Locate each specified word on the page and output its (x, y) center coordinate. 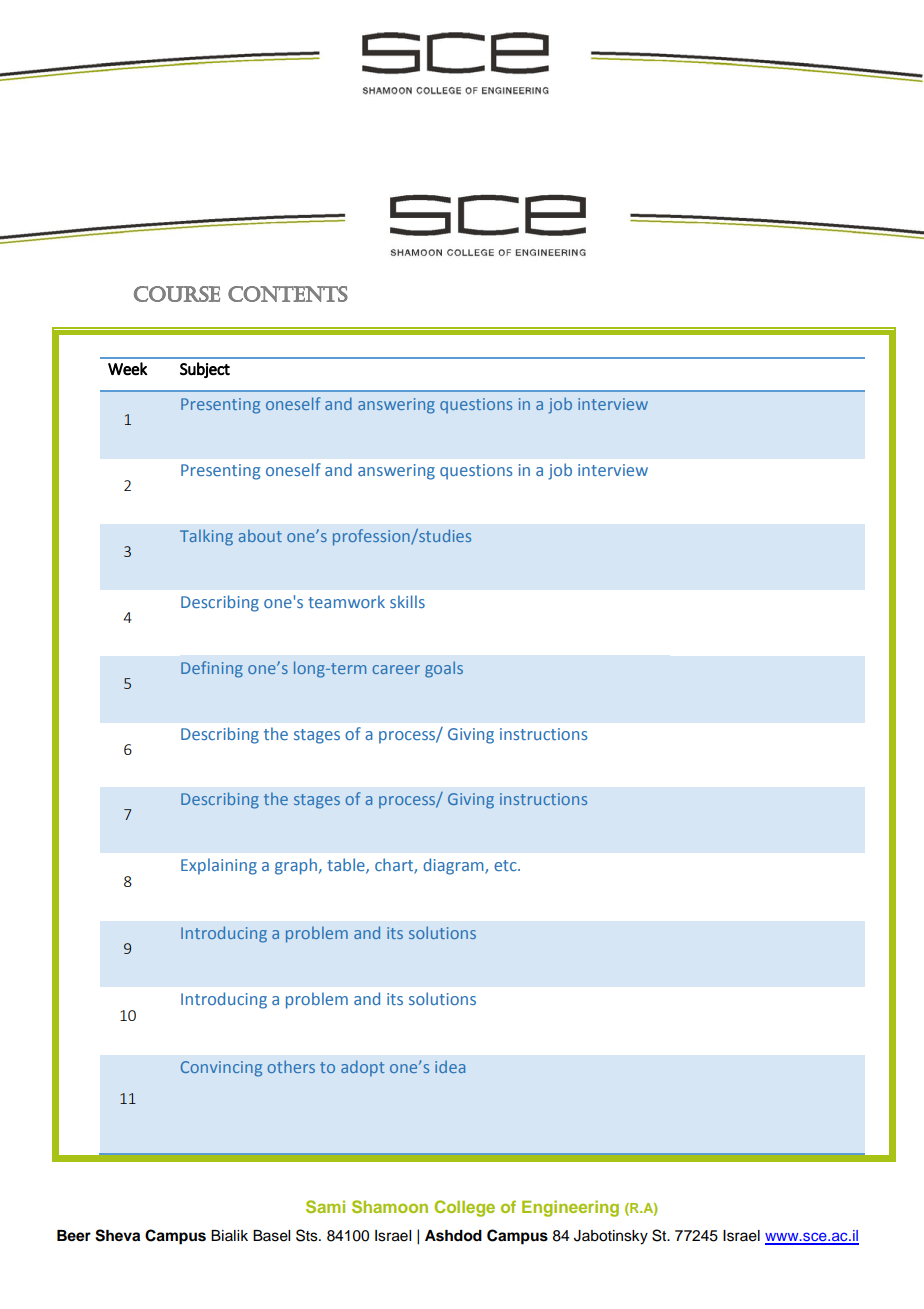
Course (177, 294)
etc (506, 865)
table (347, 865)
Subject (205, 370)
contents (288, 294)
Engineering (570, 1208)
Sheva (117, 1235)
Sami (325, 1206)
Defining (212, 669)
